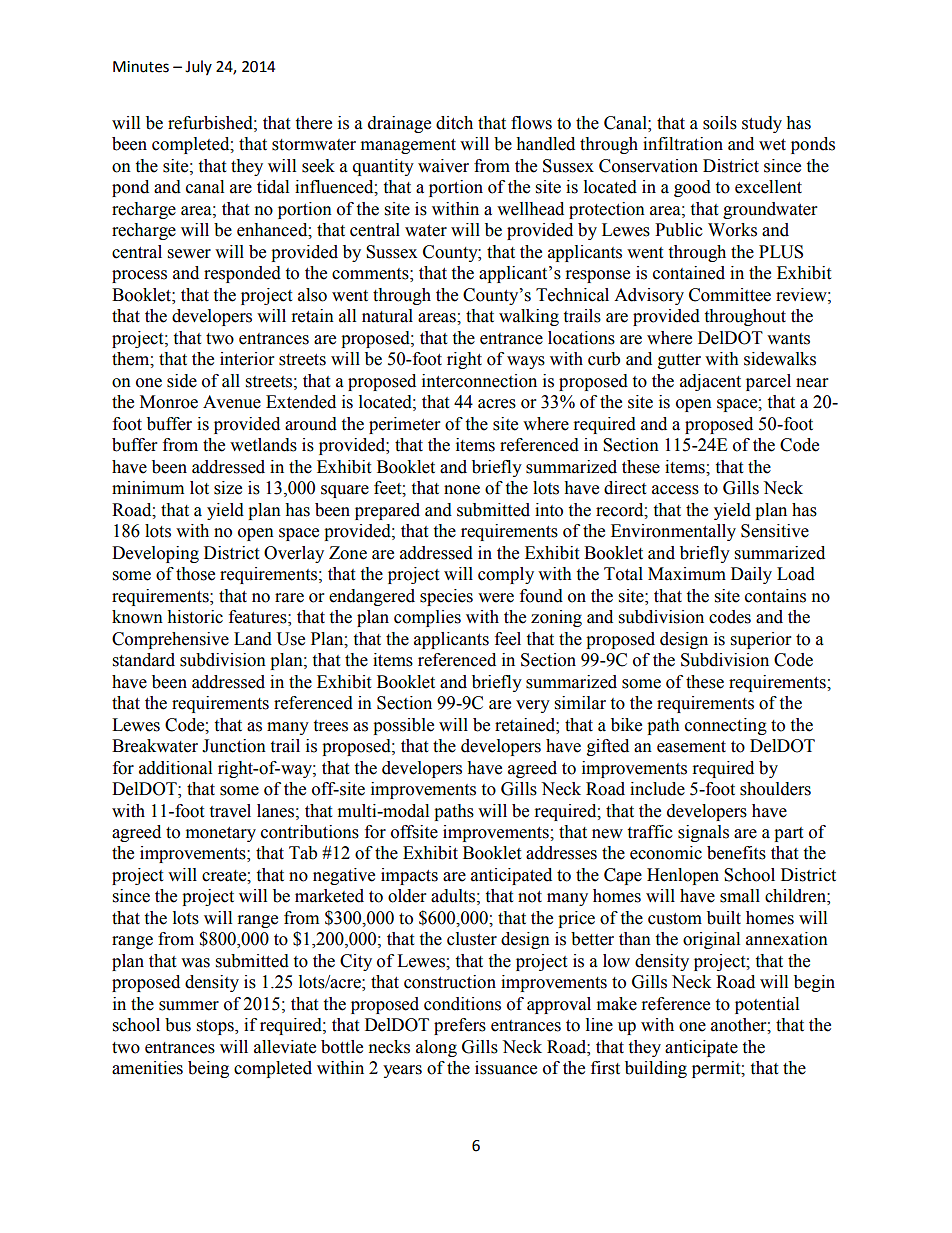  I want to click on superior, so click(761, 640).
